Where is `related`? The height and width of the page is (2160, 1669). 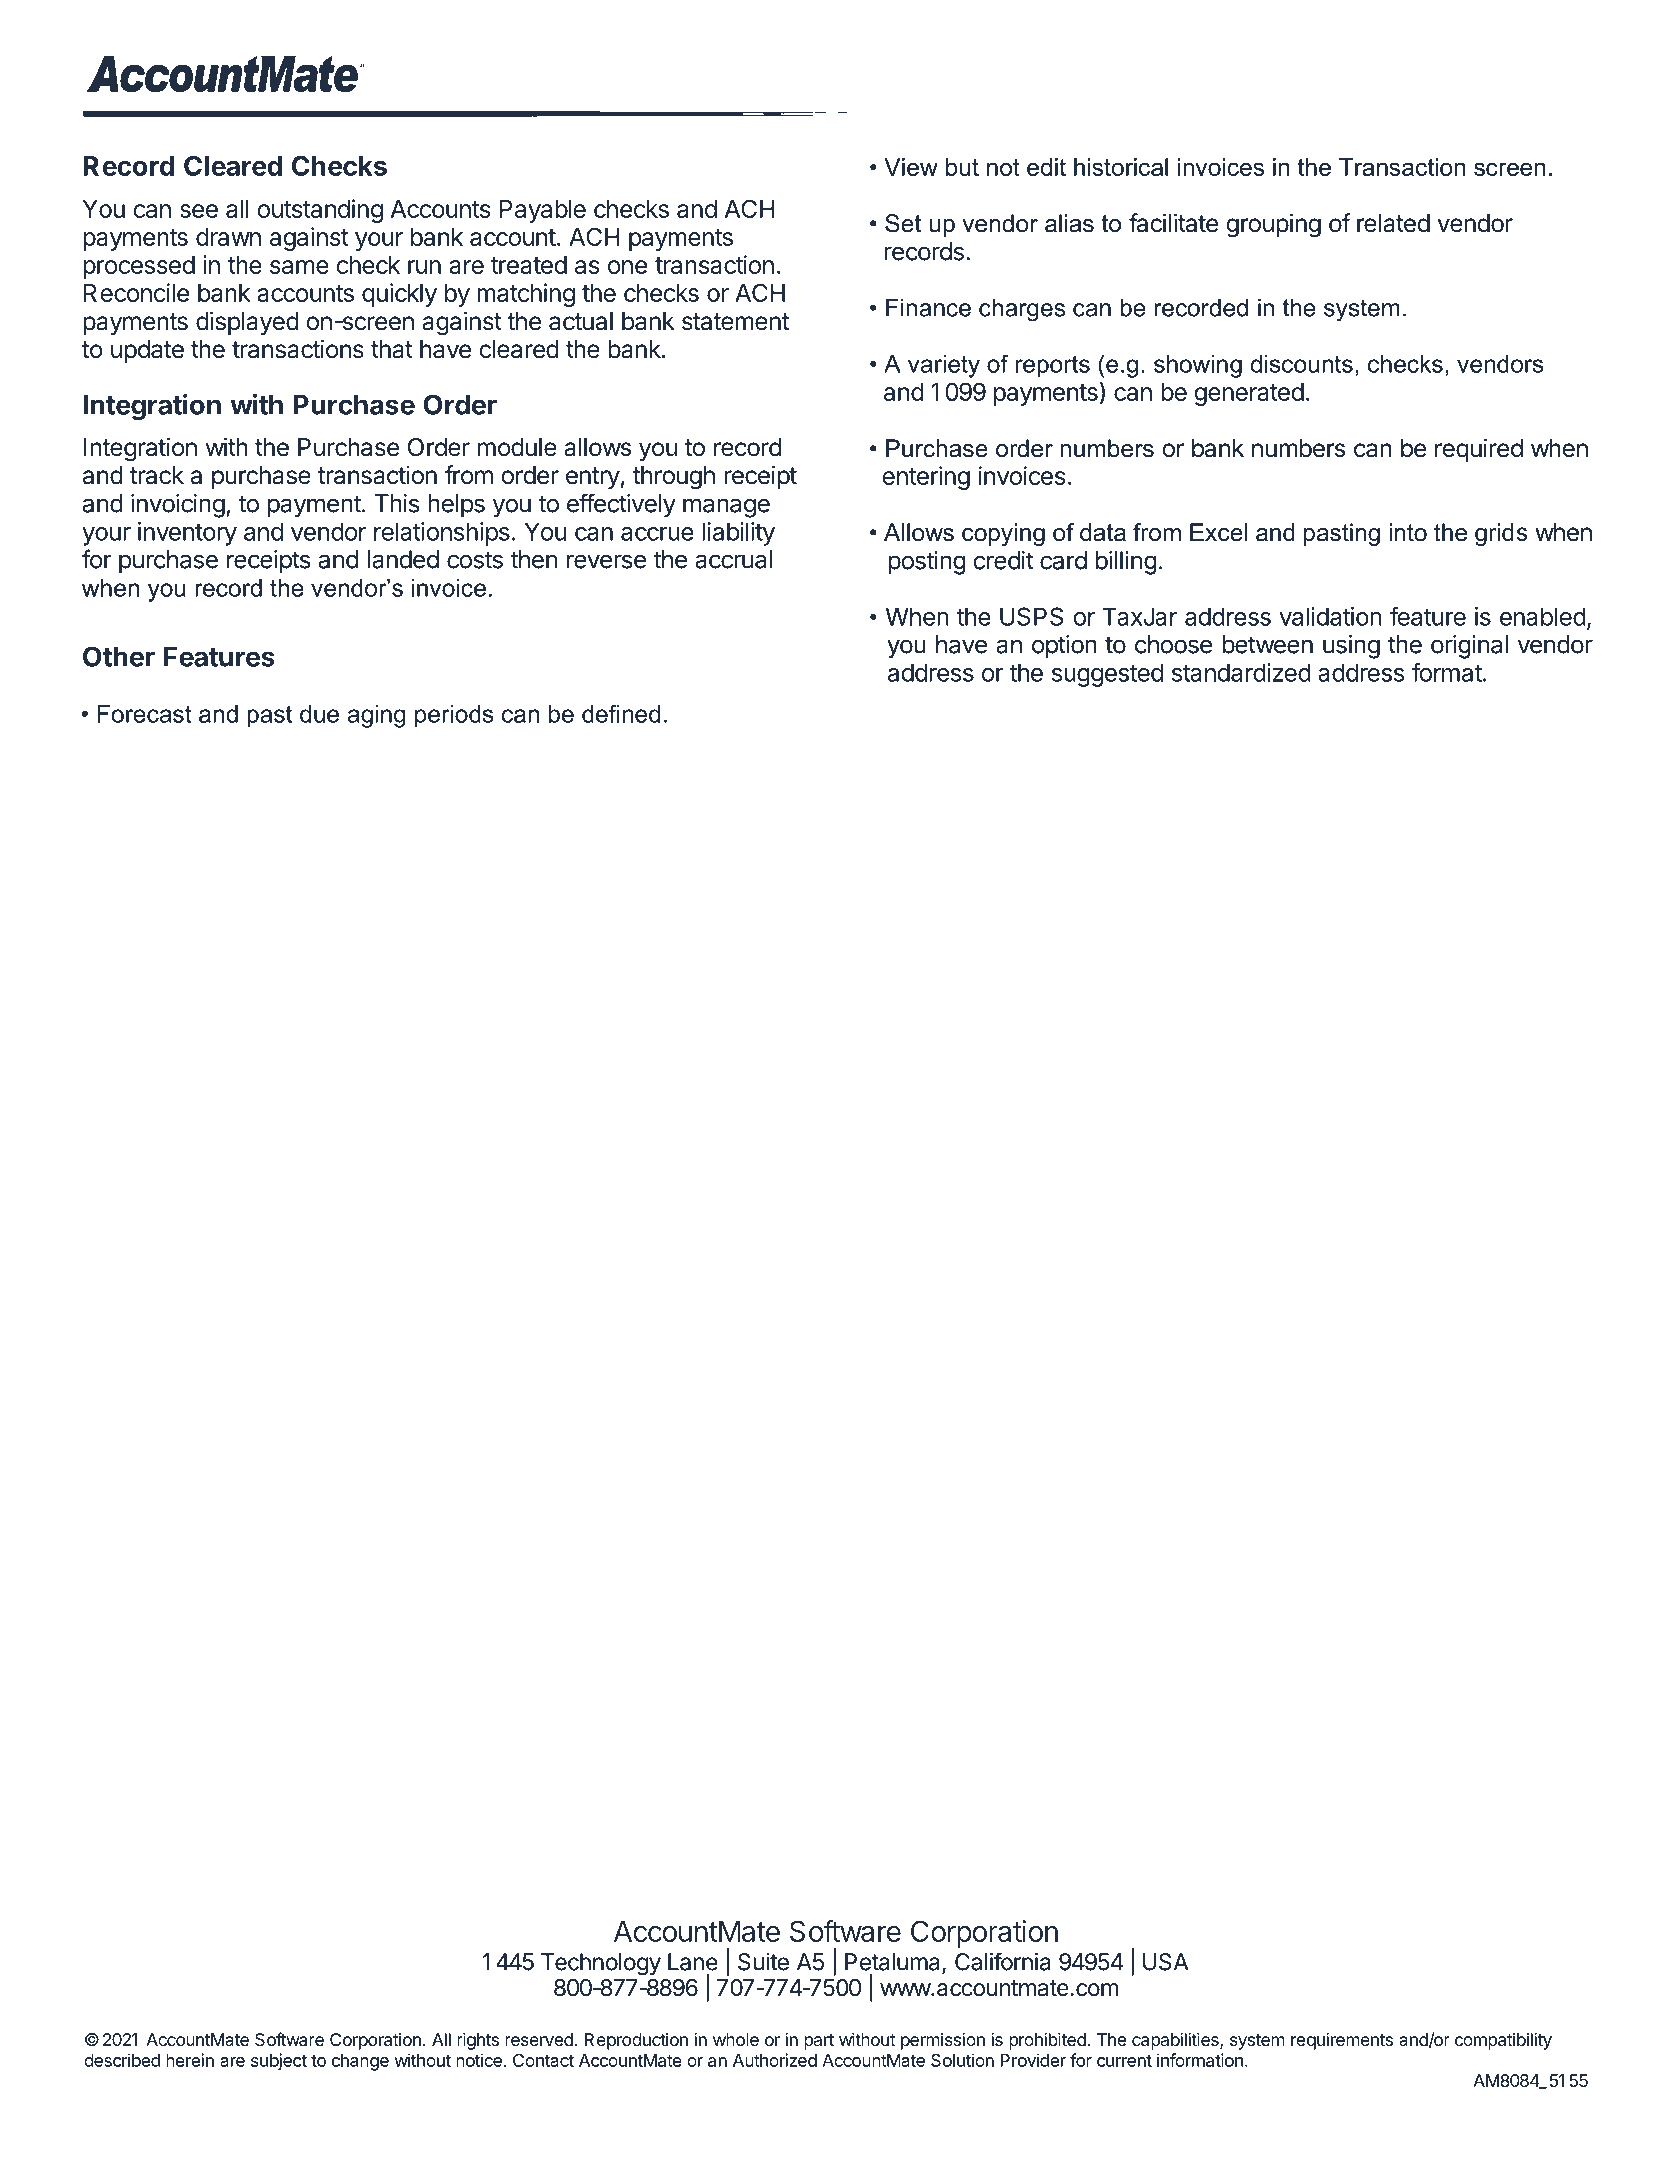
related is located at coordinates (1393, 223).
